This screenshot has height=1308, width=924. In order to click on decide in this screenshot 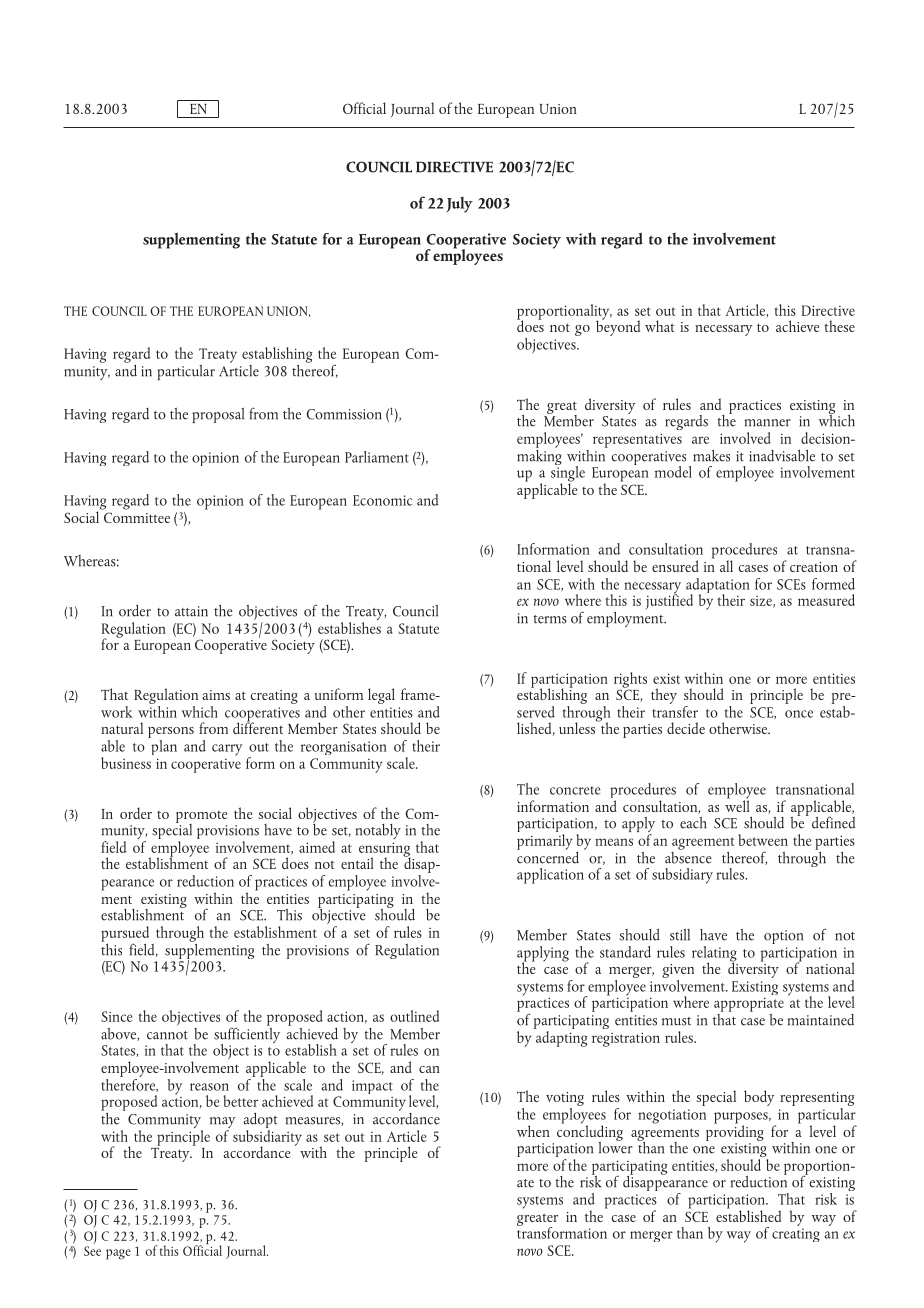, I will do `click(686, 728)`.
